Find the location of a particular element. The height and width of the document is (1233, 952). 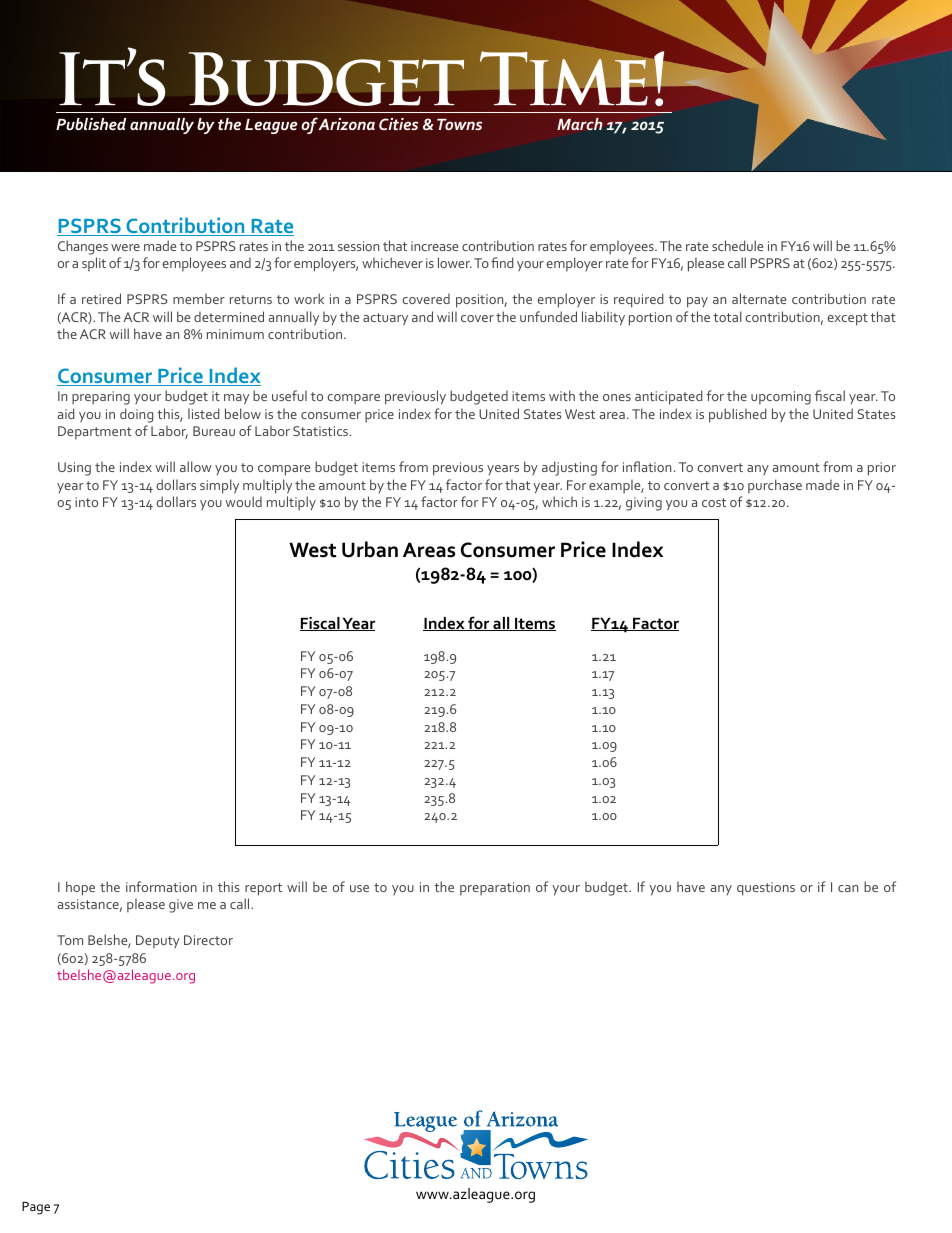

Page is located at coordinates (36, 1208).
